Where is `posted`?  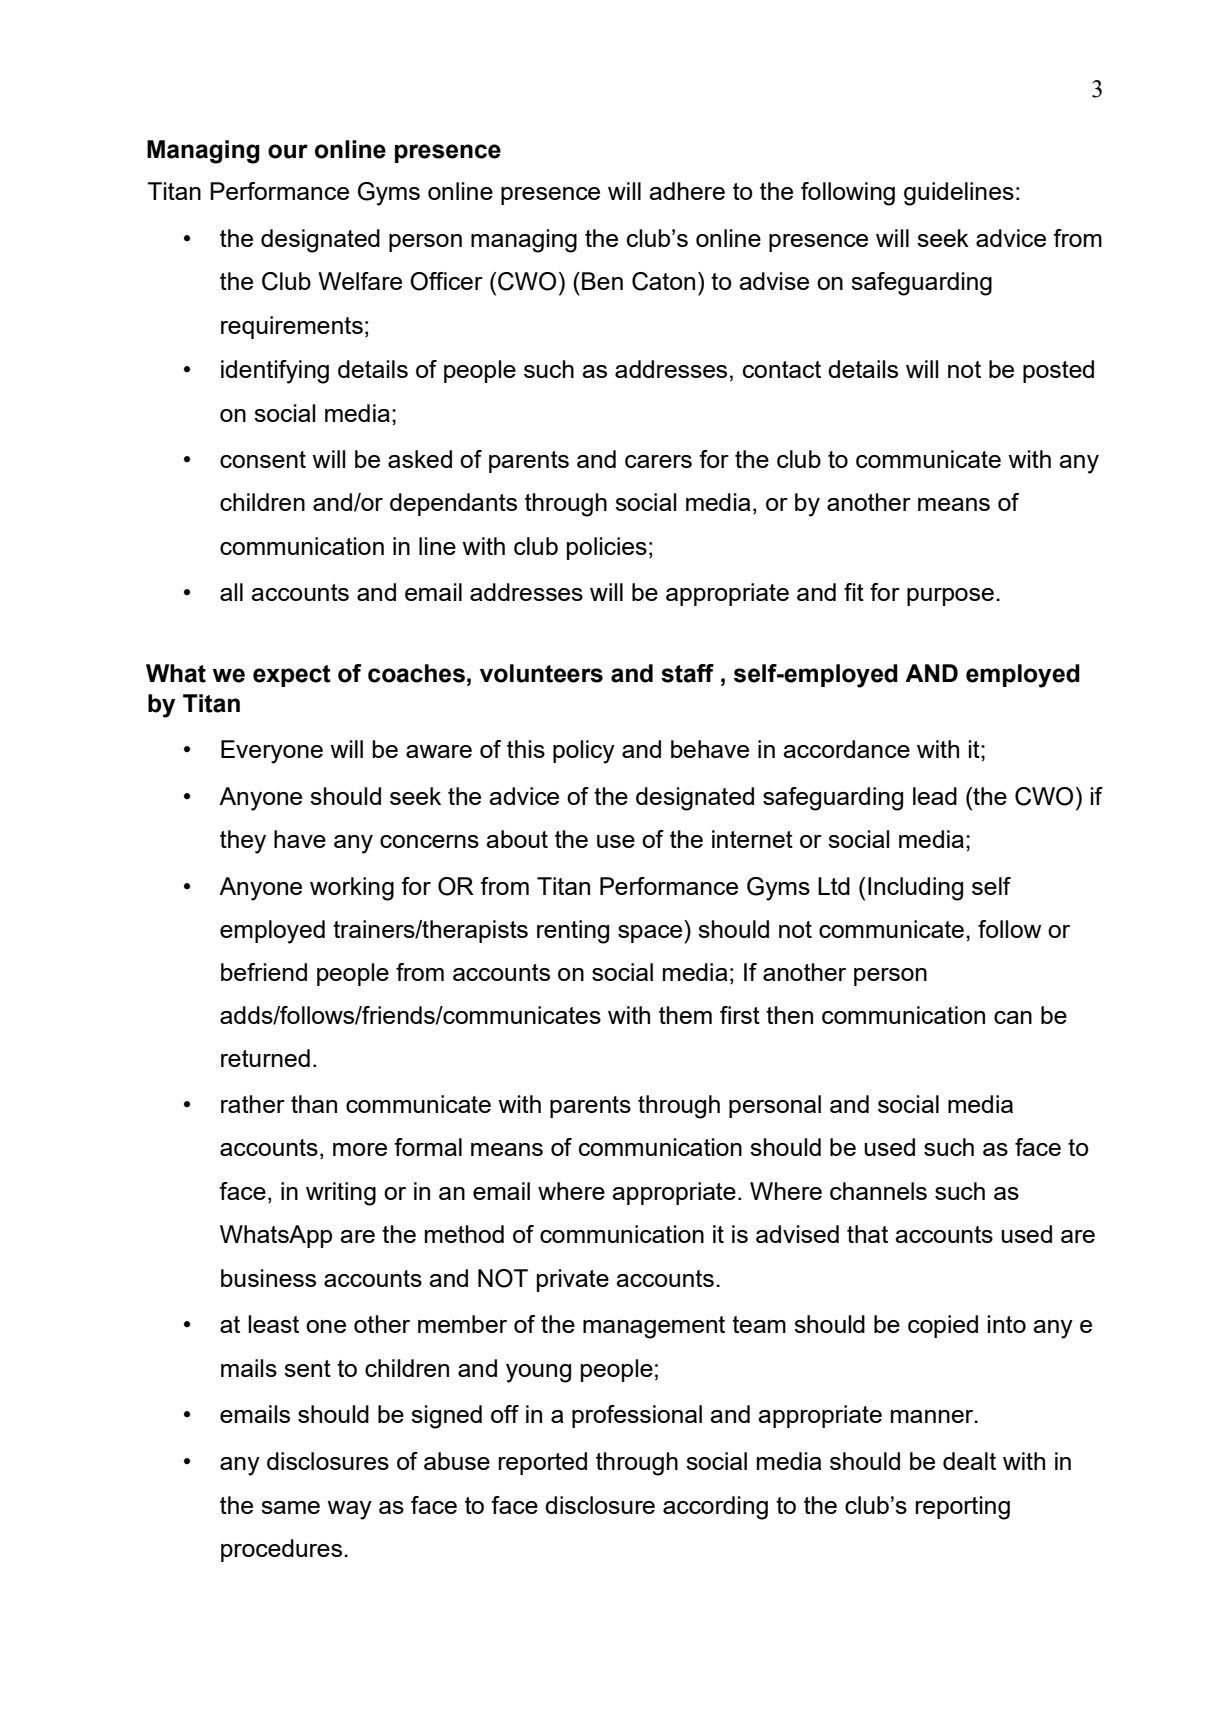
posted is located at coordinates (1058, 371).
